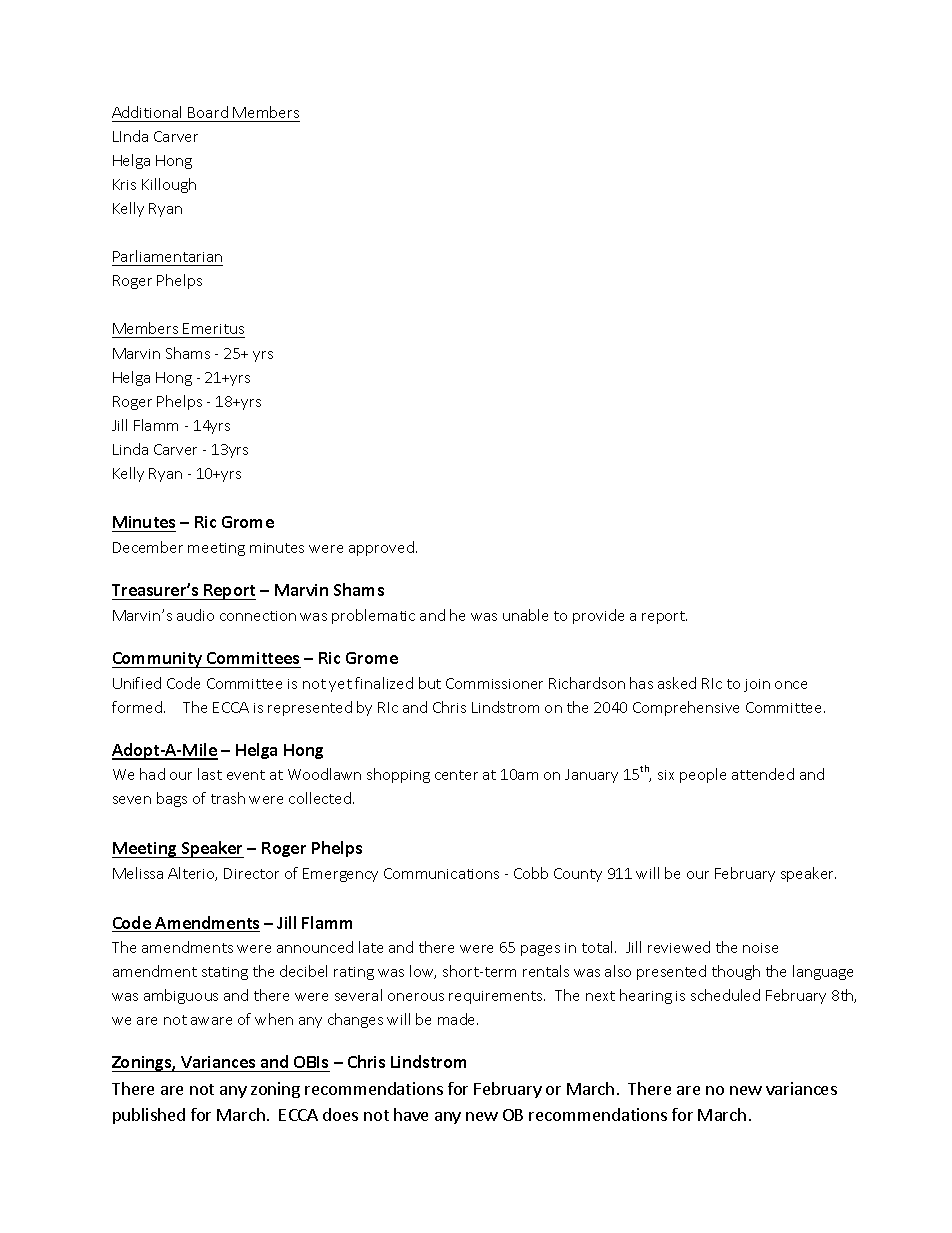 The image size is (952, 1233). Describe the element at coordinates (456, 775) in the screenshot. I see `center` at that location.
